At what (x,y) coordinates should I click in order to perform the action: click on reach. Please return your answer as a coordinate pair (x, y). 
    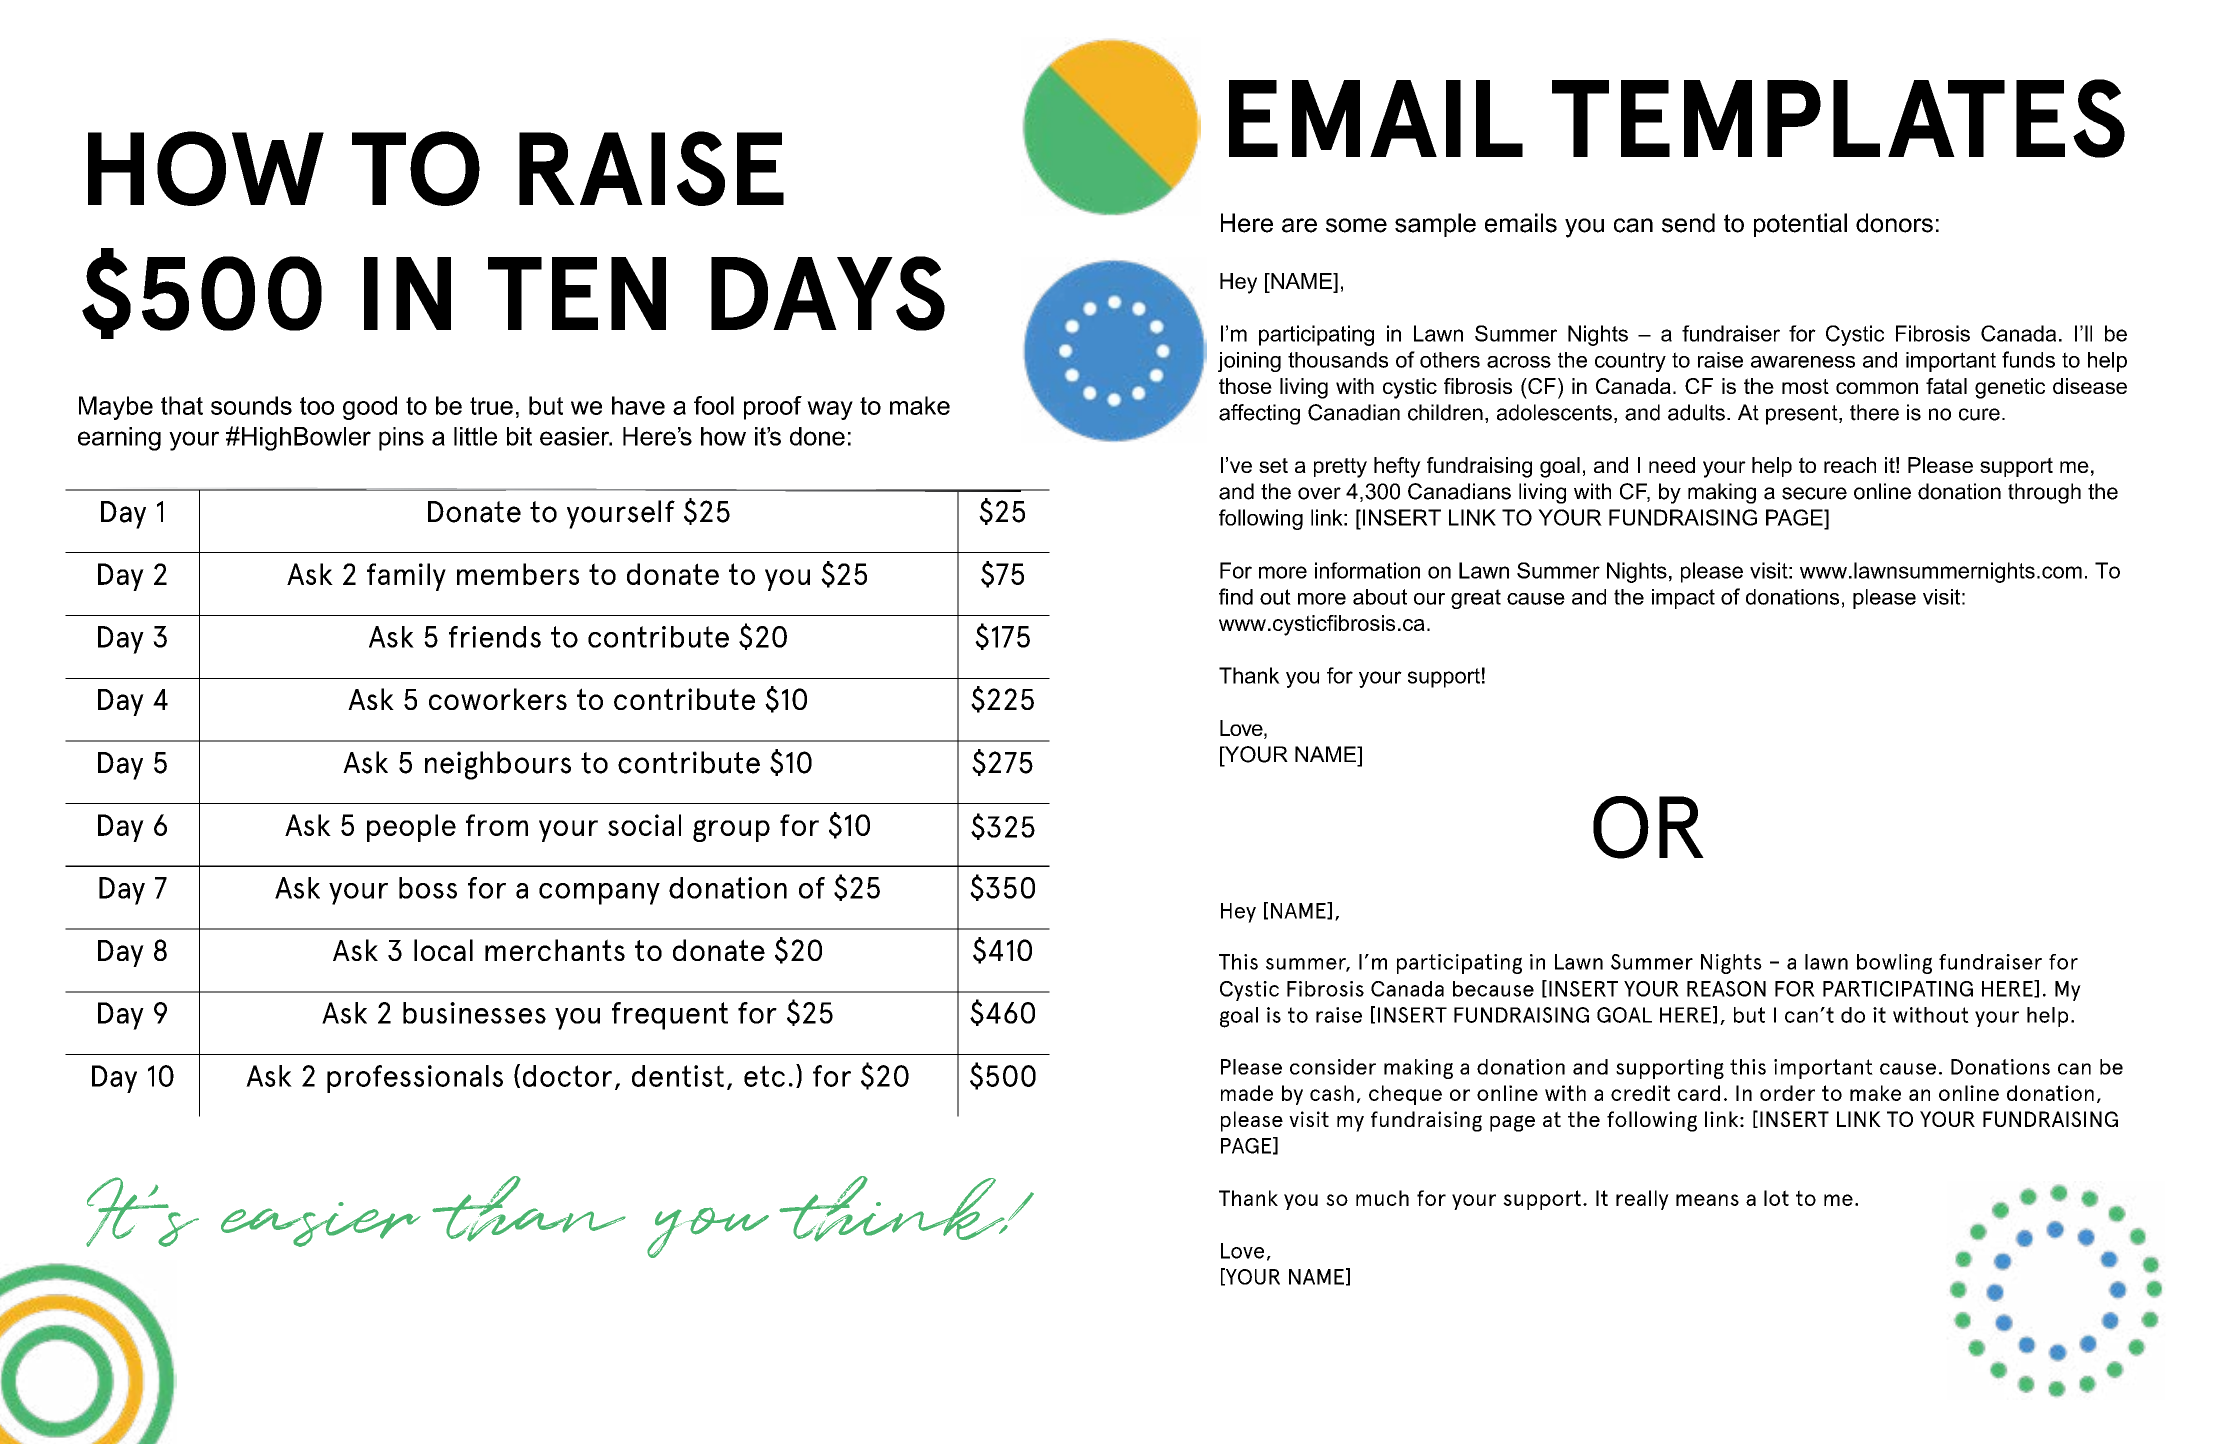
    Looking at the image, I should click on (1850, 465).
